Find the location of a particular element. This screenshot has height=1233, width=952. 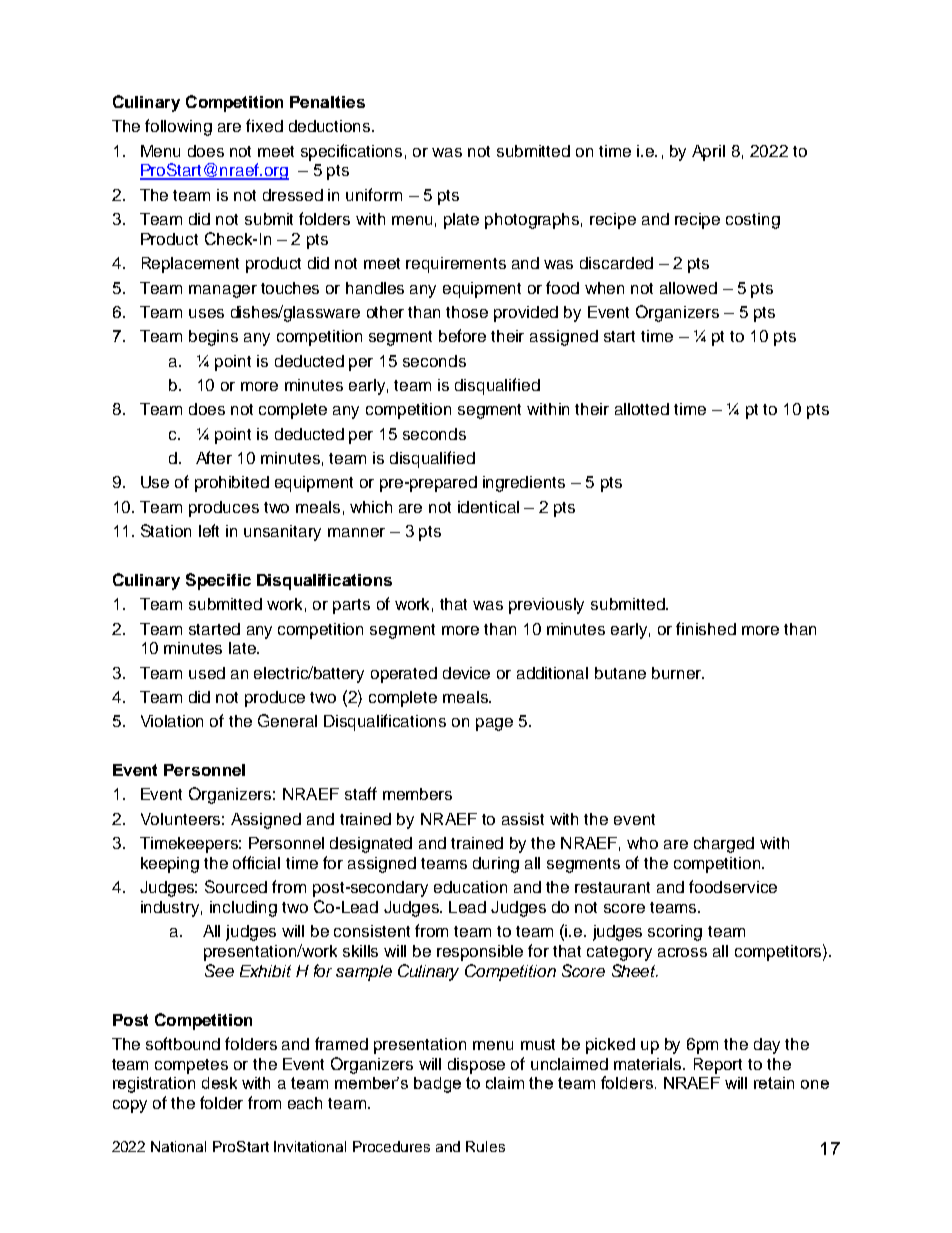

following is located at coordinates (178, 127).
